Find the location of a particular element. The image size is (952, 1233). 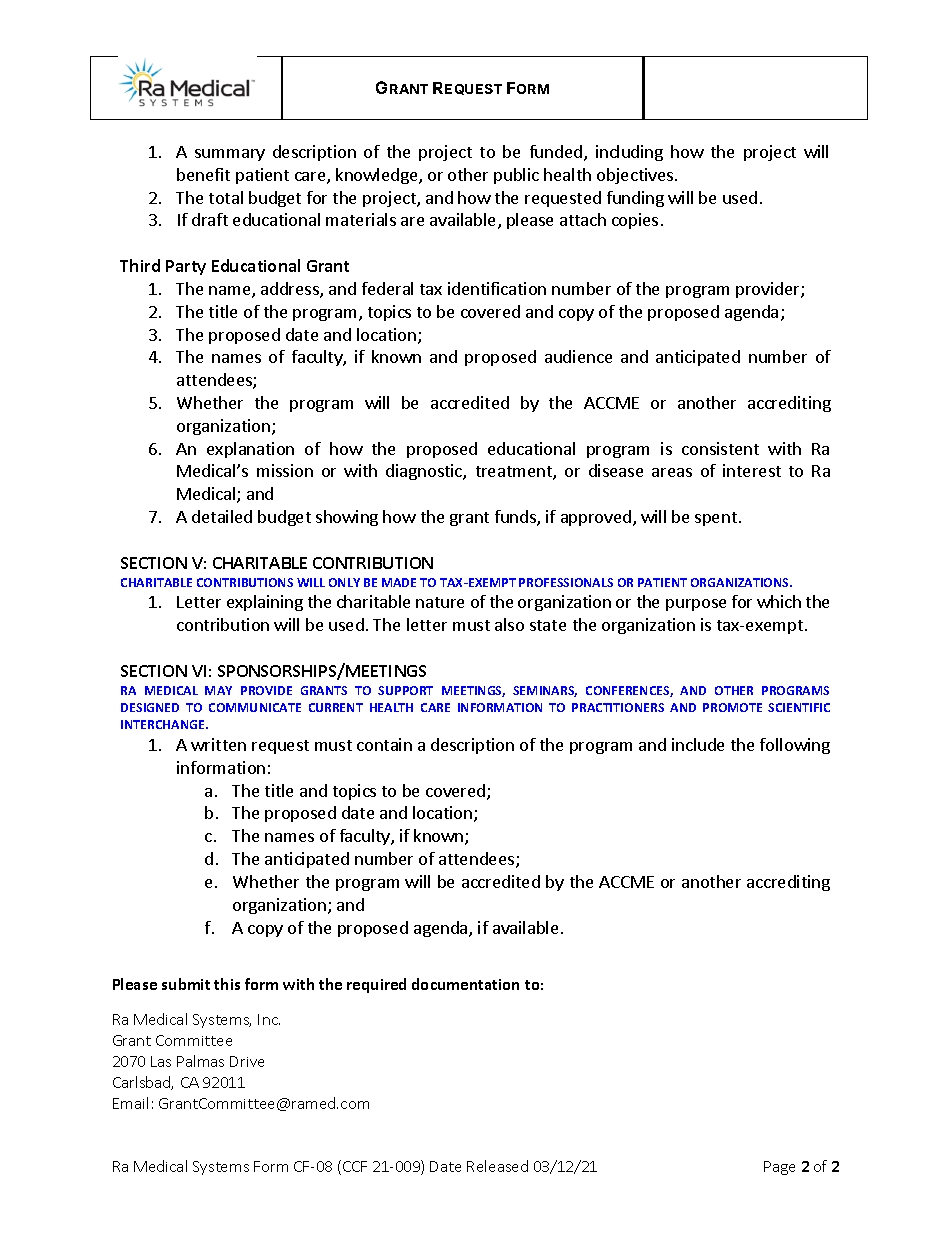

include is located at coordinates (698, 744).
